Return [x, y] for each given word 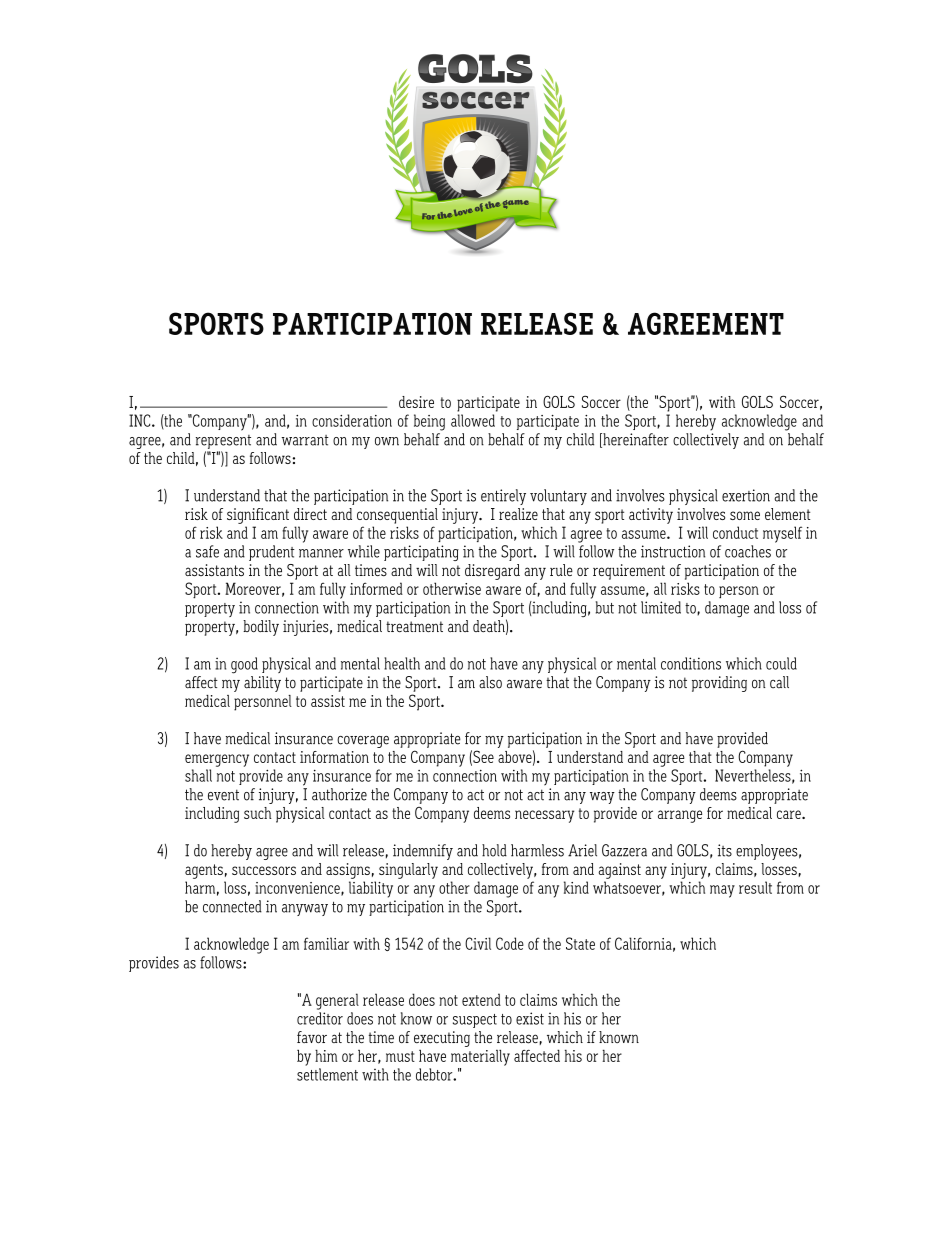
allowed [473, 420]
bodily [261, 628]
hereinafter [635, 440]
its [725, 850]
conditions [691, 663]
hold [494, 850]
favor [312, 1037]
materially [480, 1057]
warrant [305, 440]
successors [264, 870]
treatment [414, 626]
